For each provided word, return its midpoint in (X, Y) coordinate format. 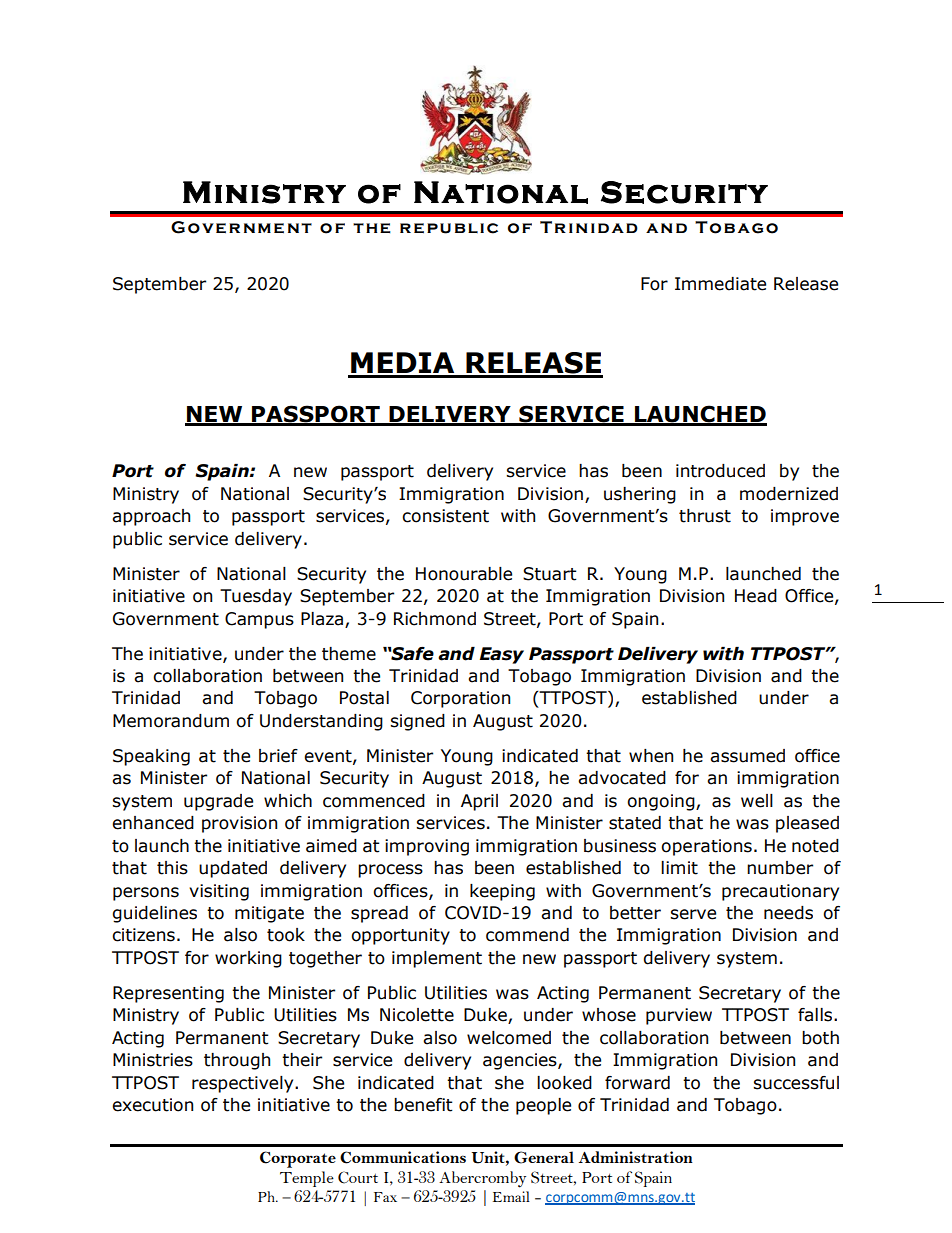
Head (756, 596)
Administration (636, 1157)
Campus (259, 620)
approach (151, 517)
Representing (168, 994)
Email (511, 1196)
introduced (720, 471)
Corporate (298, 1159)
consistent (445, 516)
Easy (502, 655)
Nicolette (417, 1015)
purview (679, 1016)
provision (239, 824)
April (479, 802)
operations (706, 847)
